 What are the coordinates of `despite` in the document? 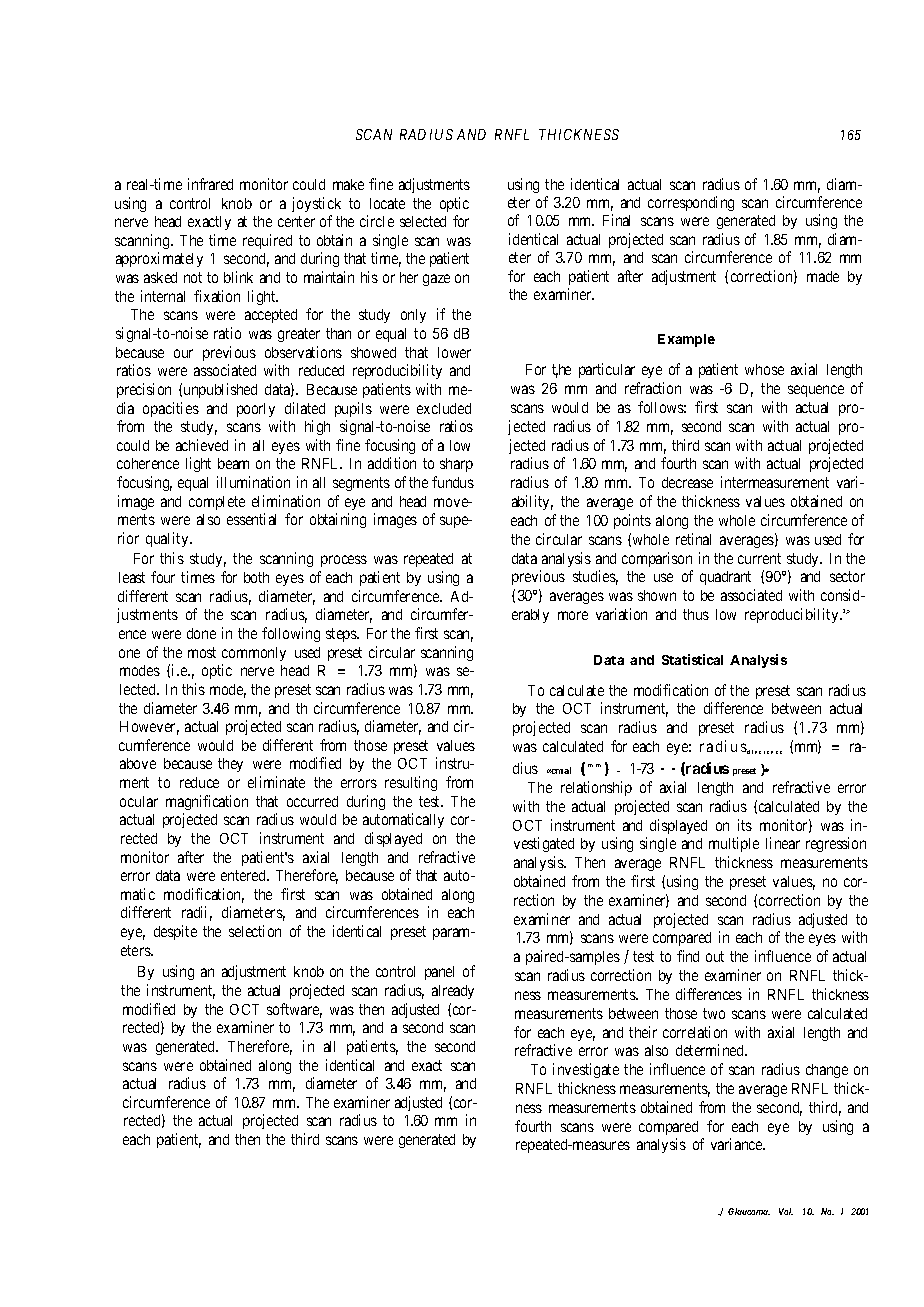 It's located at (175, 932).
